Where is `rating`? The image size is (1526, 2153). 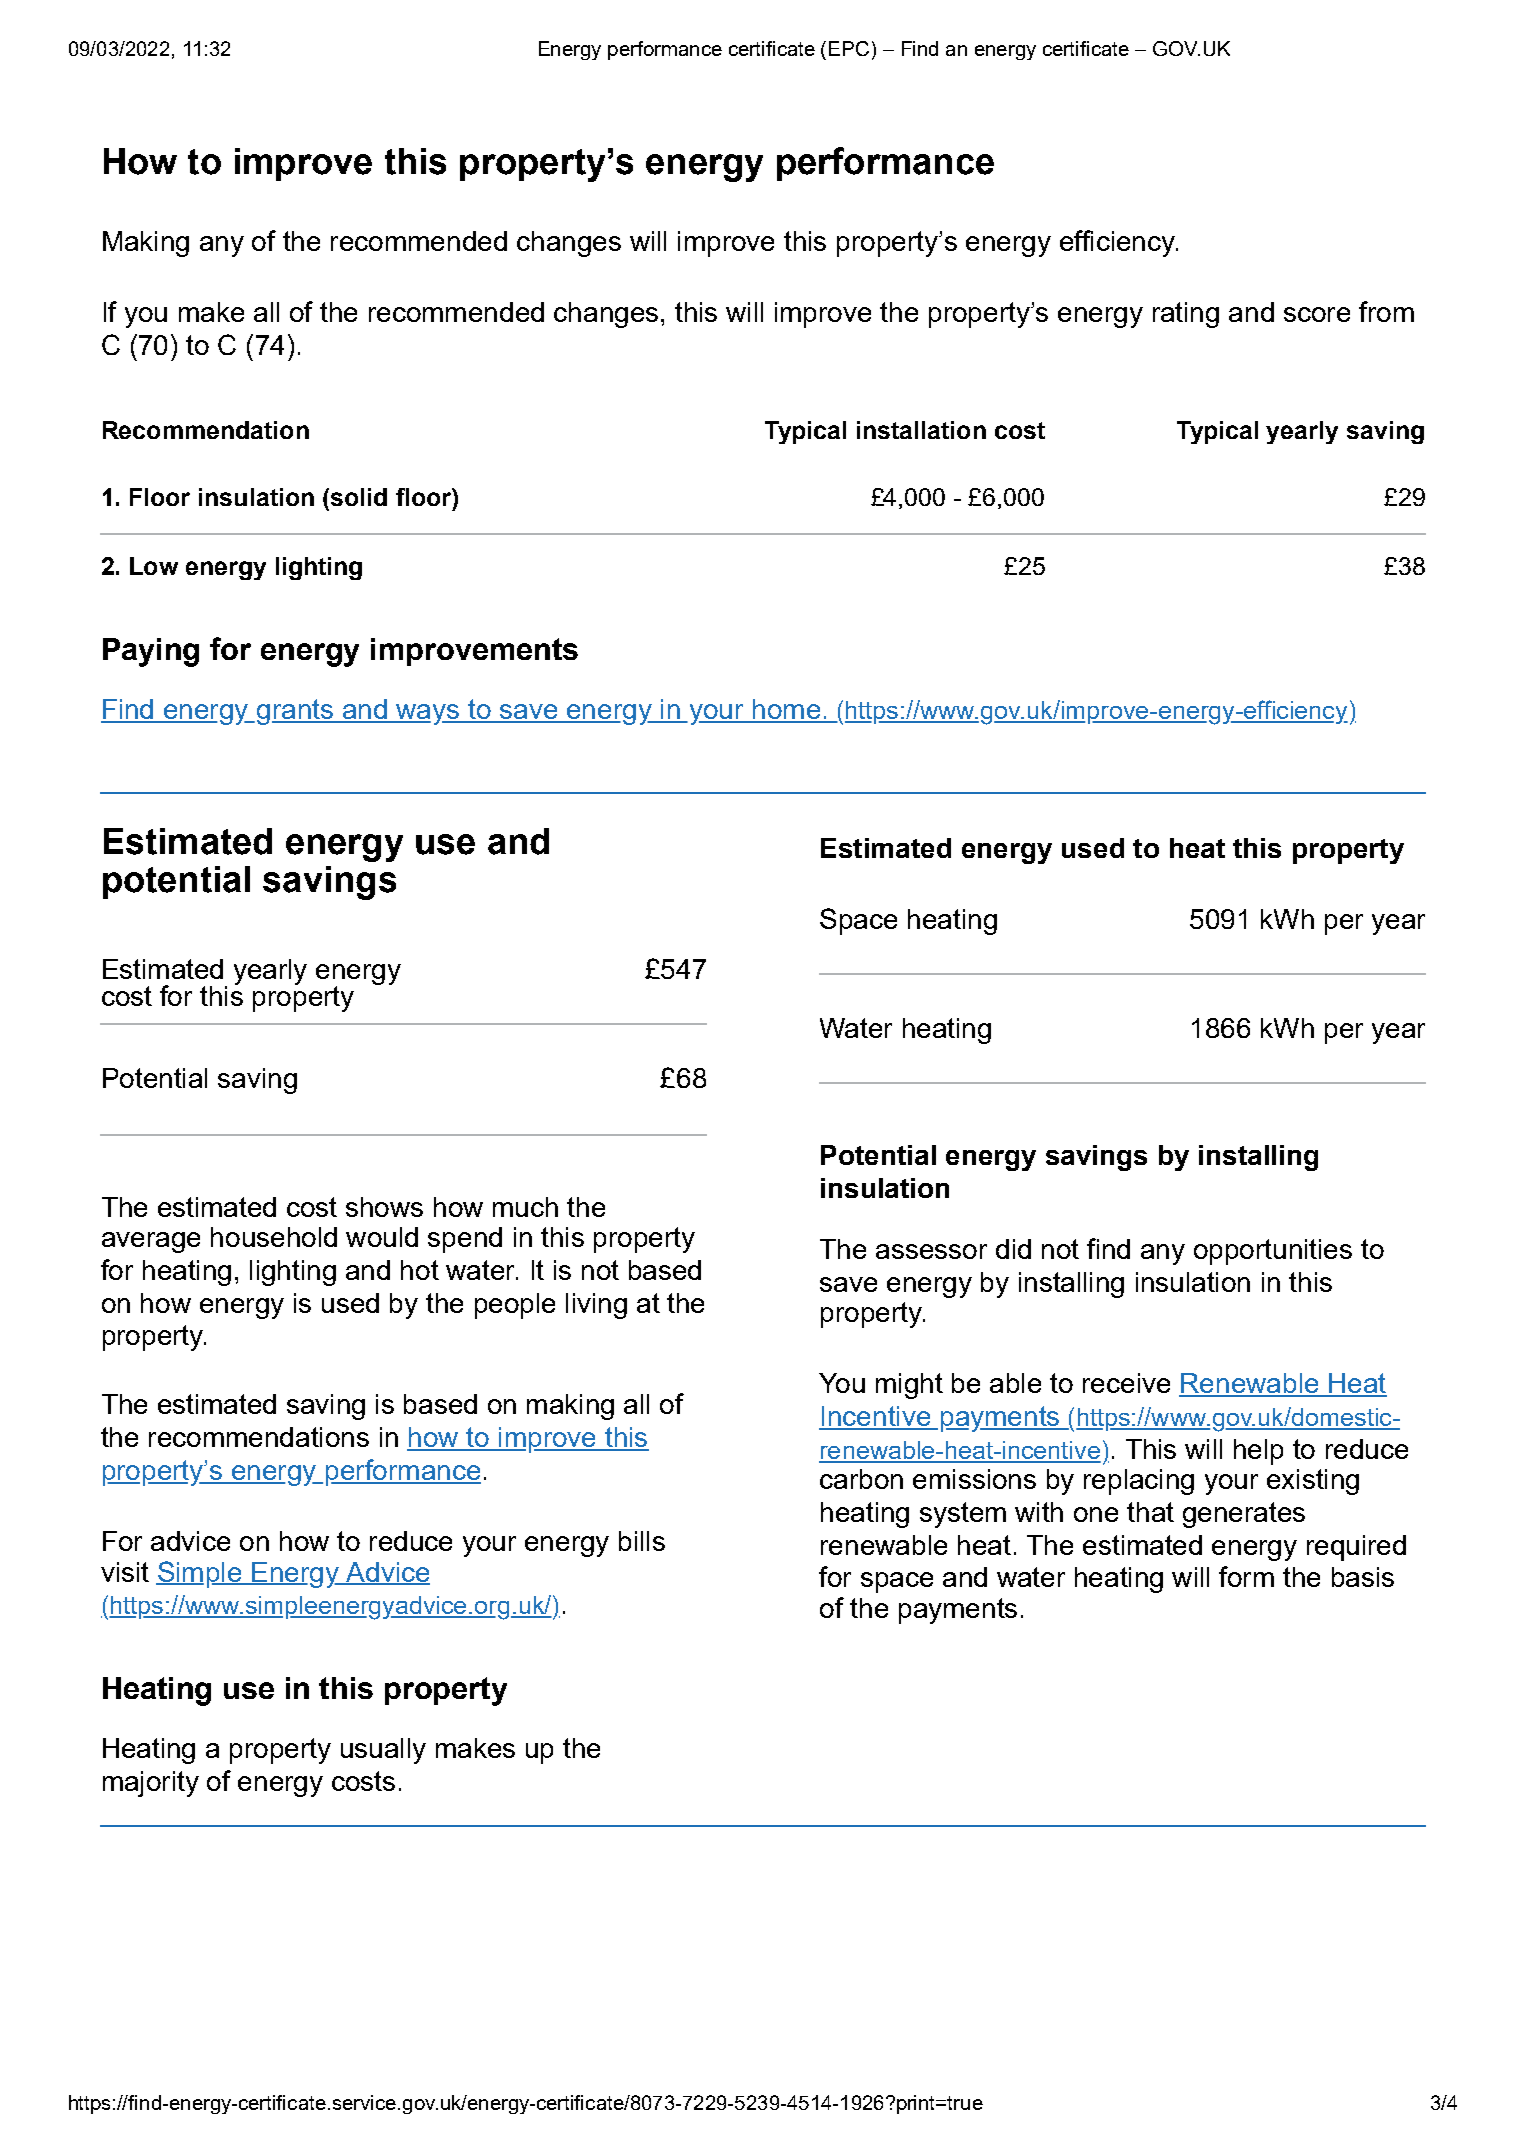
rating is located at coordinates (1186, 315).
